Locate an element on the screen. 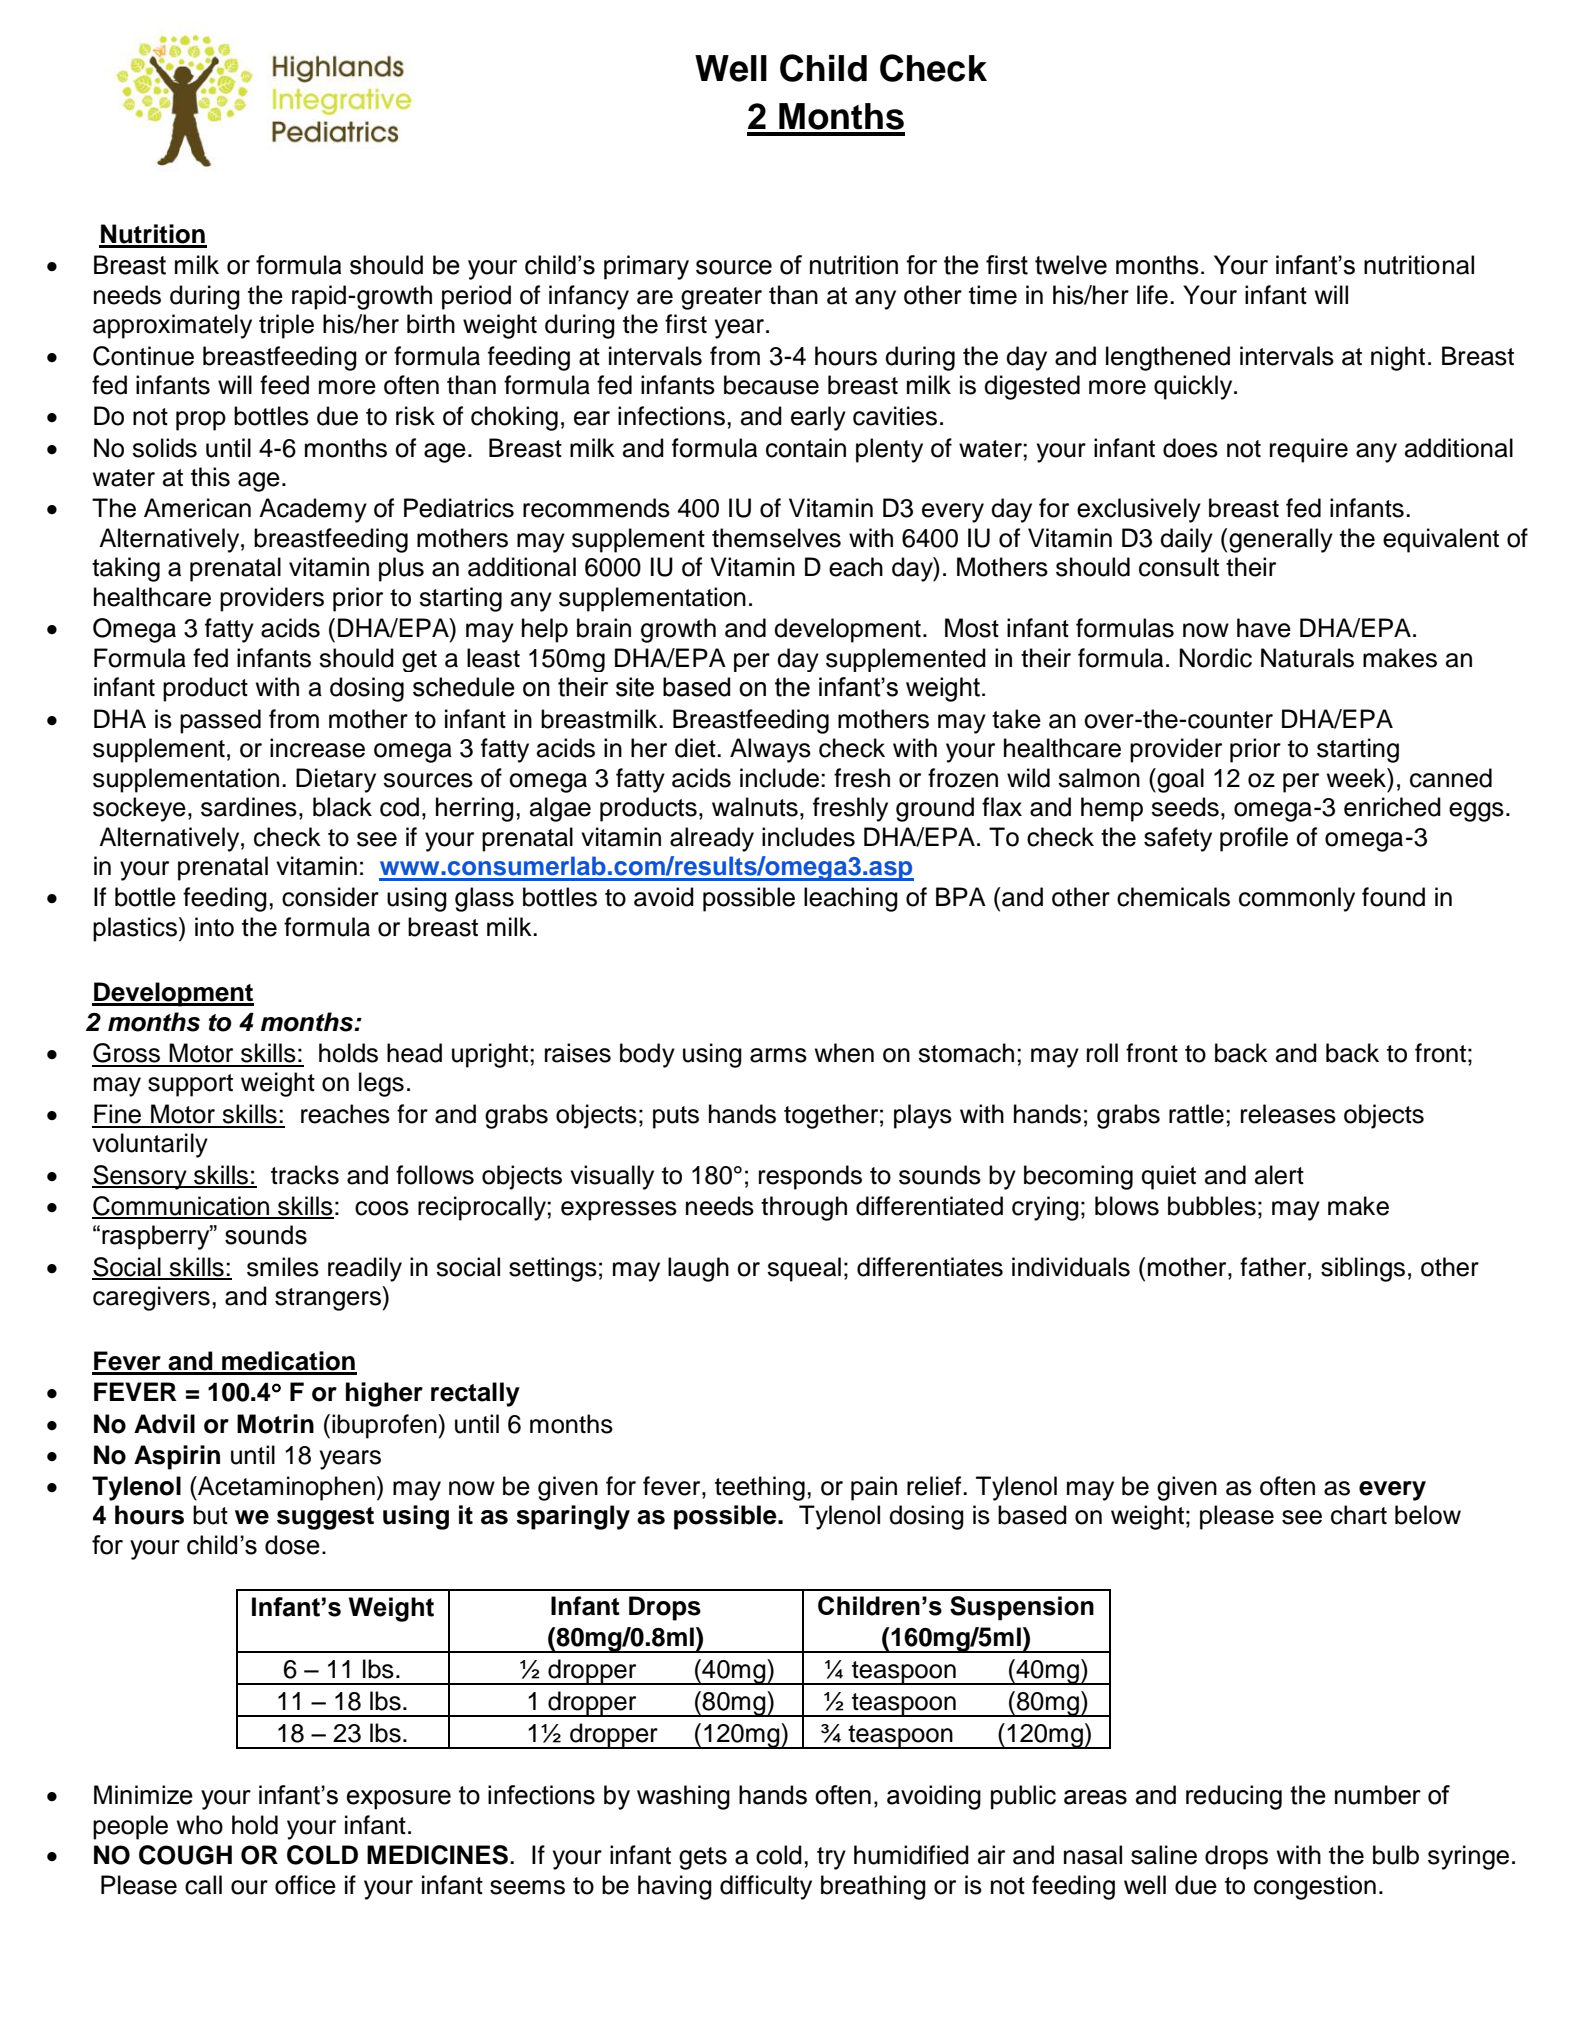  siblings is located at coordinates (1363, 1269).
